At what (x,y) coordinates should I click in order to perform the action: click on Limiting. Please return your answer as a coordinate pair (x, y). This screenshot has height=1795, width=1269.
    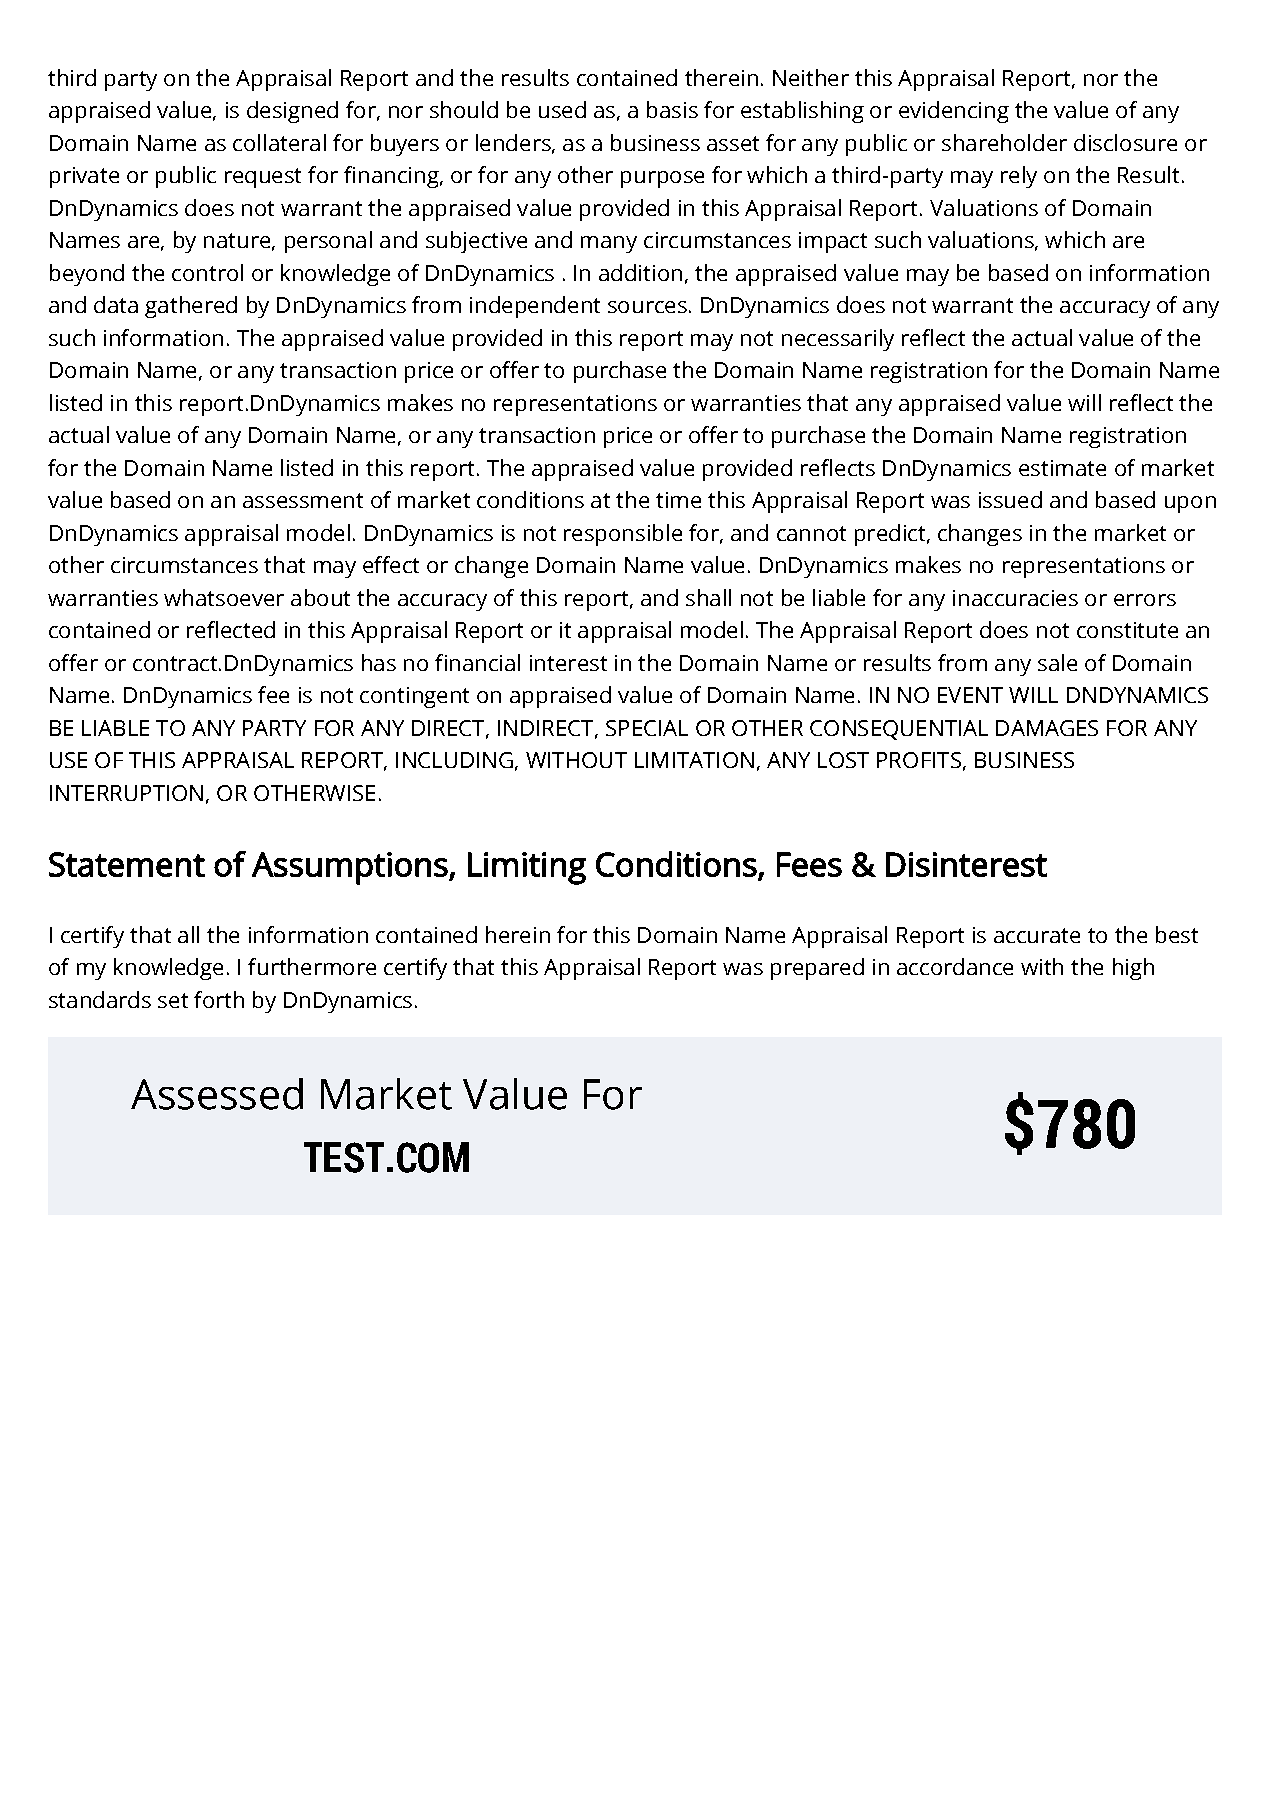
    Looking at the image, I should click on (527, 868).
